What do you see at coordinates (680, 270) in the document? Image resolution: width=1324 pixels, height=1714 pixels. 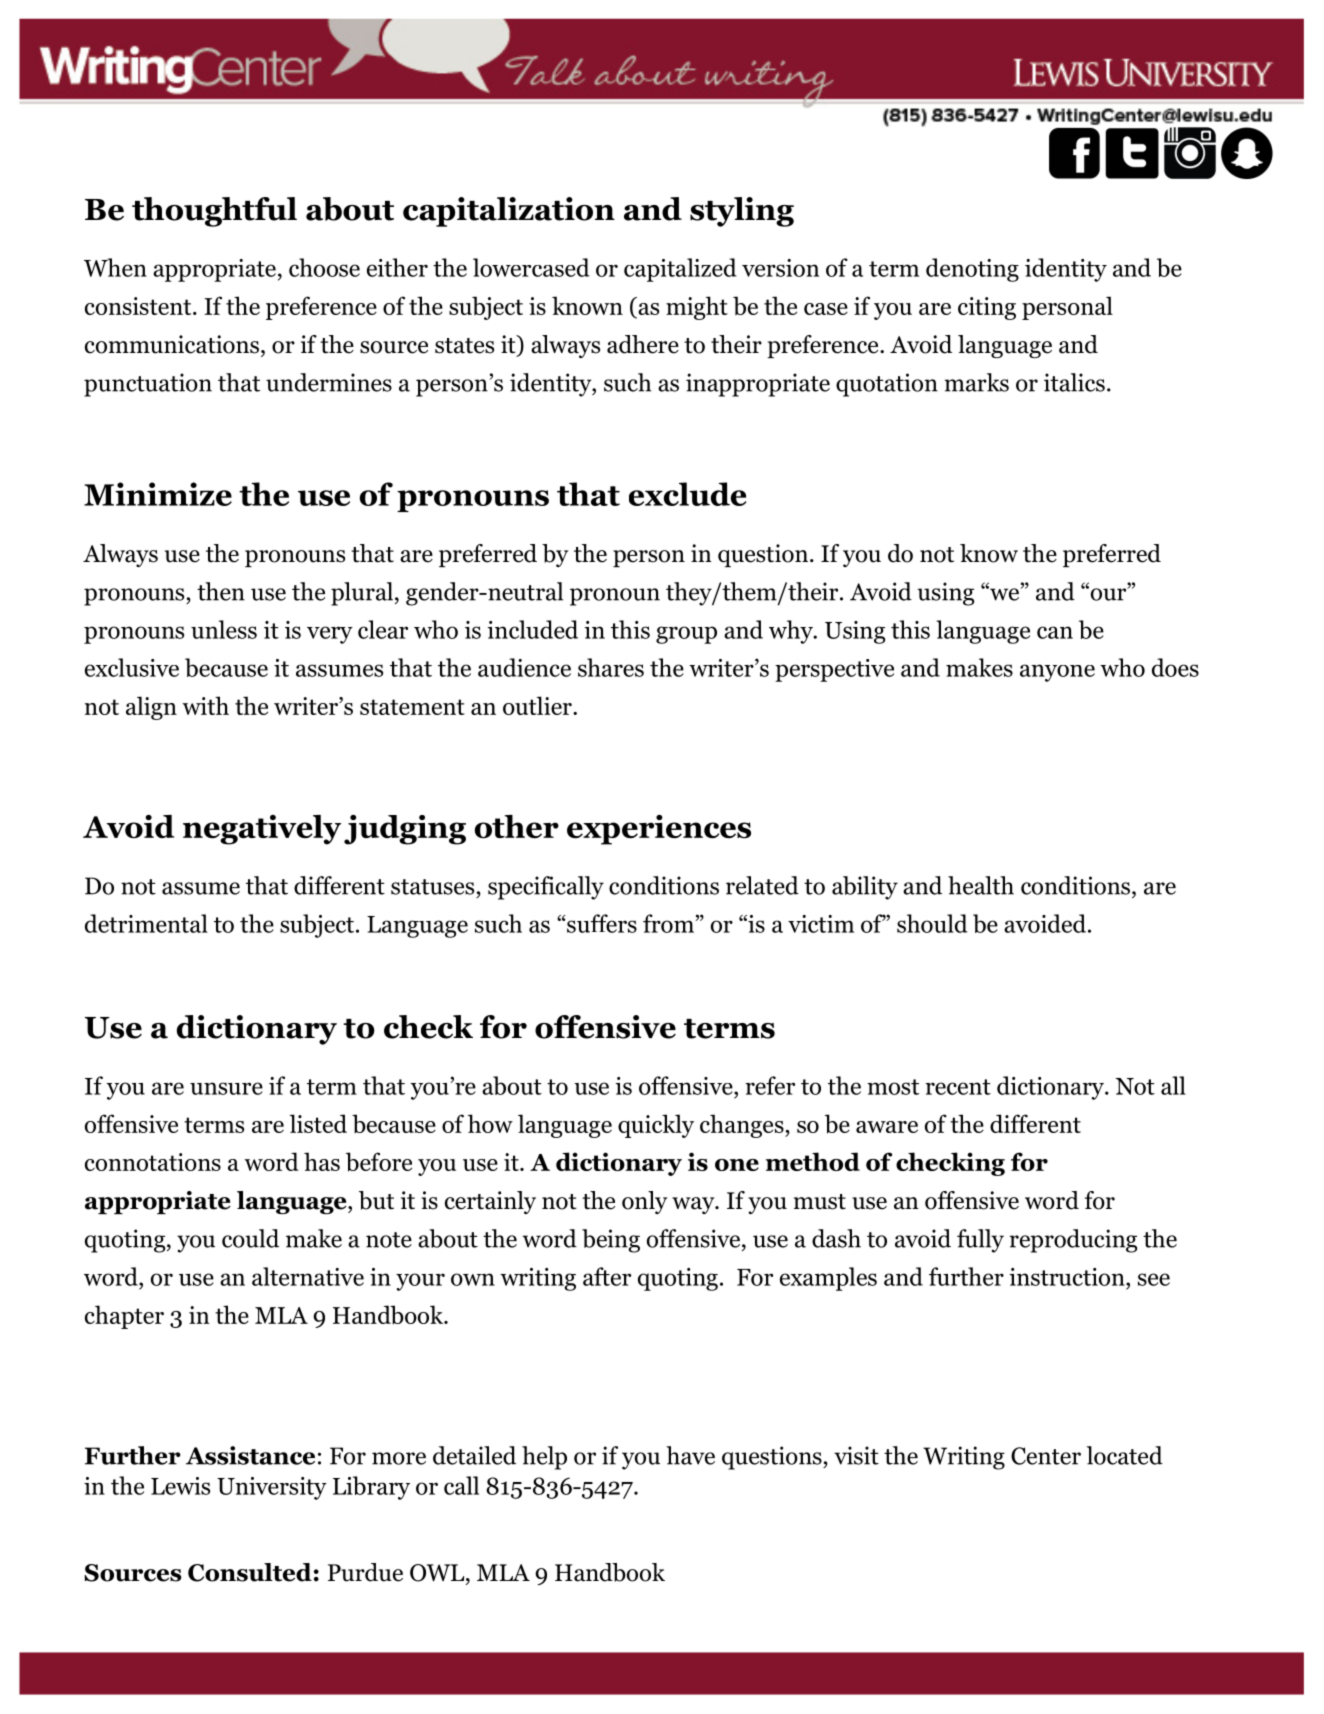 I see `capitalized` at bounding box center [680, 270].
